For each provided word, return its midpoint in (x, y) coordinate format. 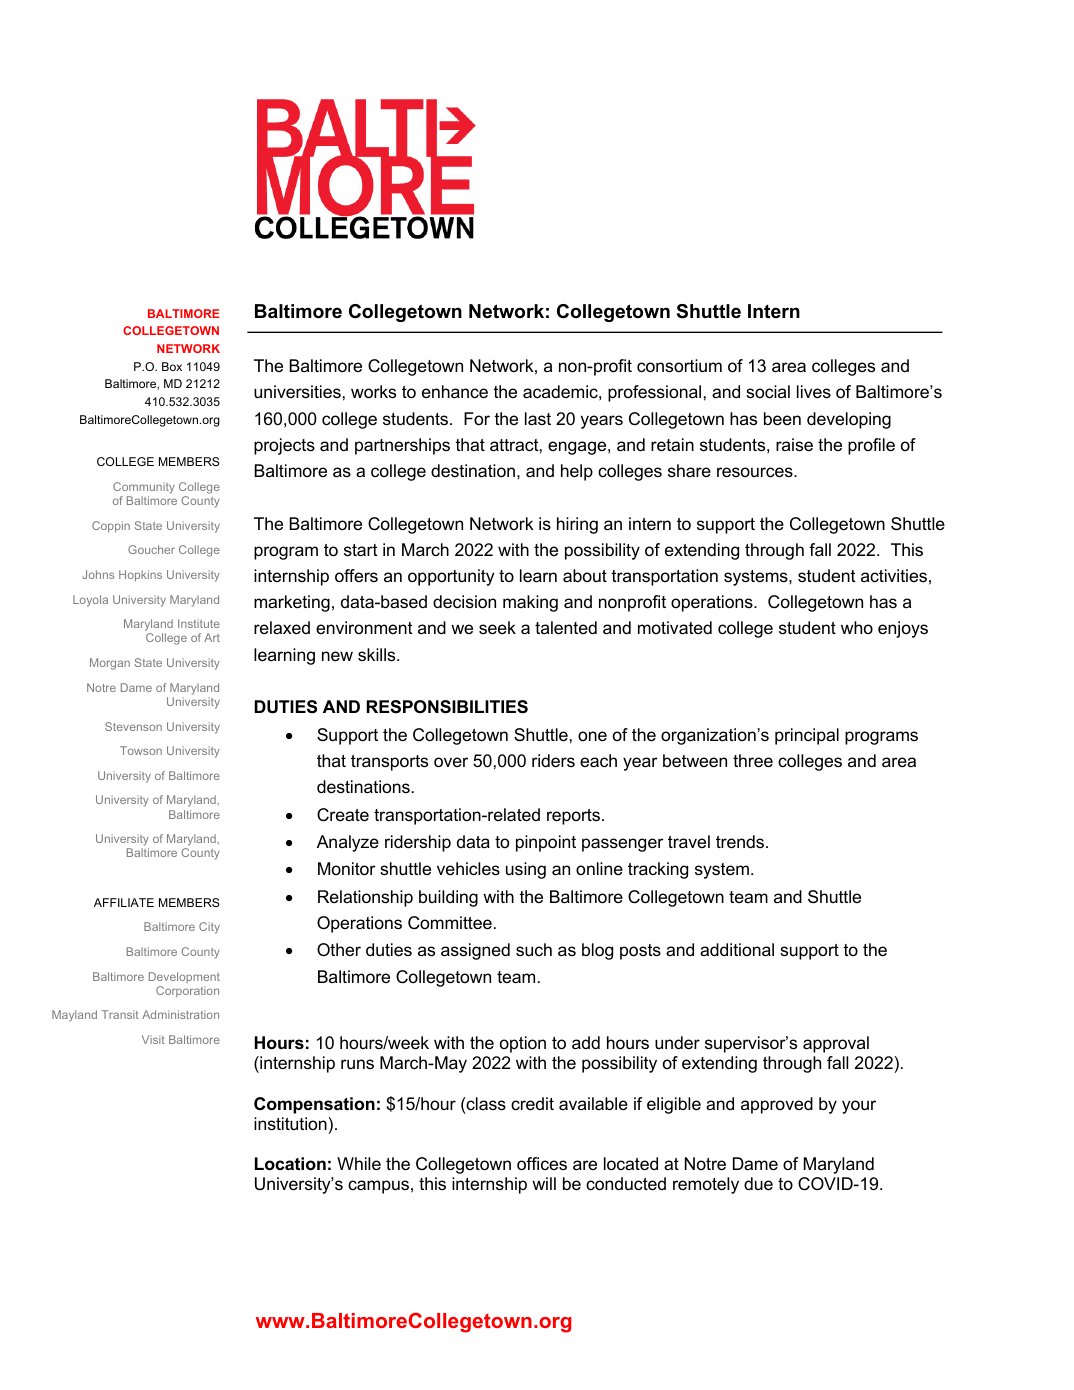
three (753, 761)
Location (290, 1163)
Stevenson (133, 726)
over (451, 762)
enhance (455, 392)
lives (814, 392)
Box (172, 366)
